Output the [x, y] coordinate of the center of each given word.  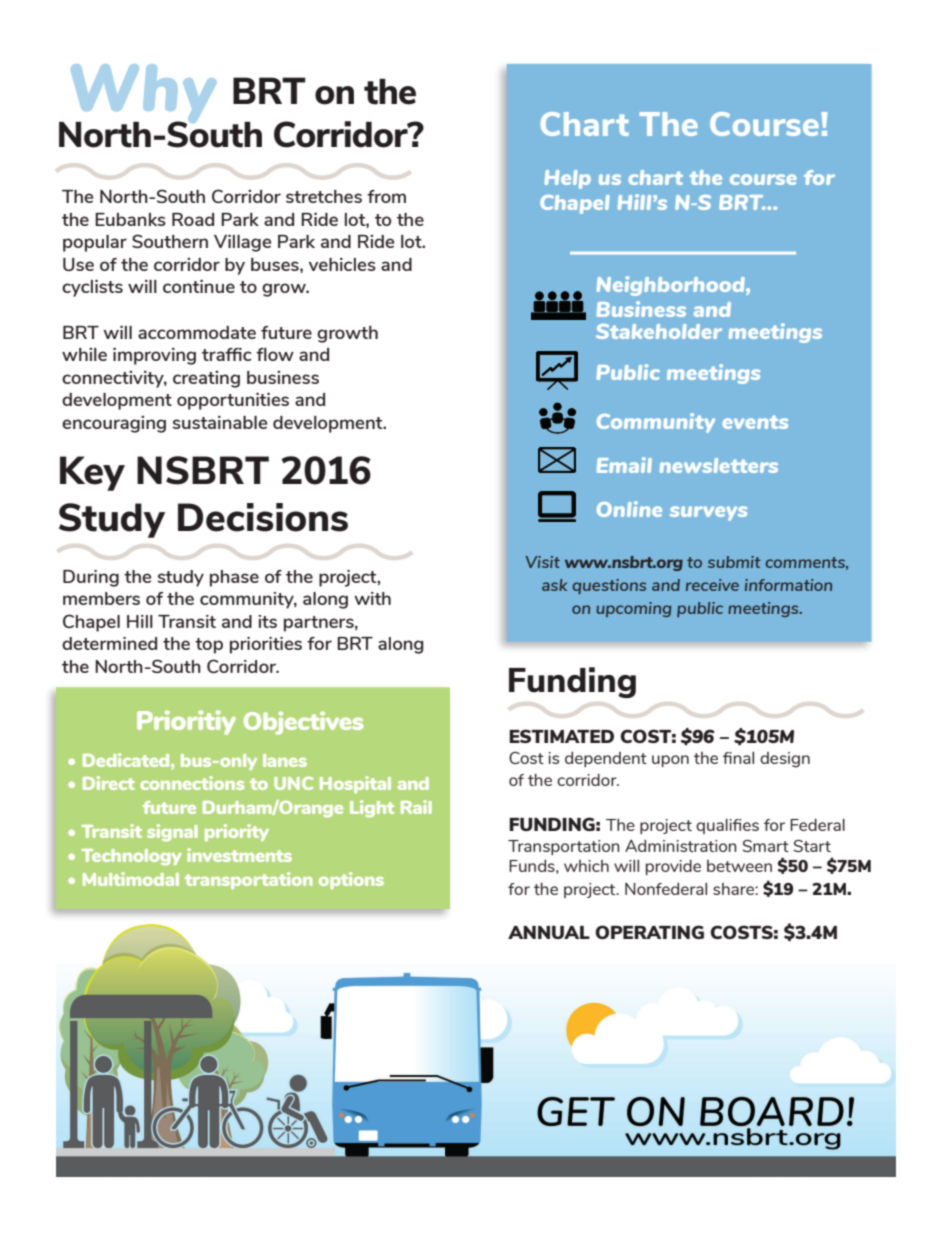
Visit [543, 562]
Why [143, 95]
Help [568, 179]
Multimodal [131, 879]
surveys [708, 513]
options [351, 880]
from [386, 196]
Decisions [263, 517]
